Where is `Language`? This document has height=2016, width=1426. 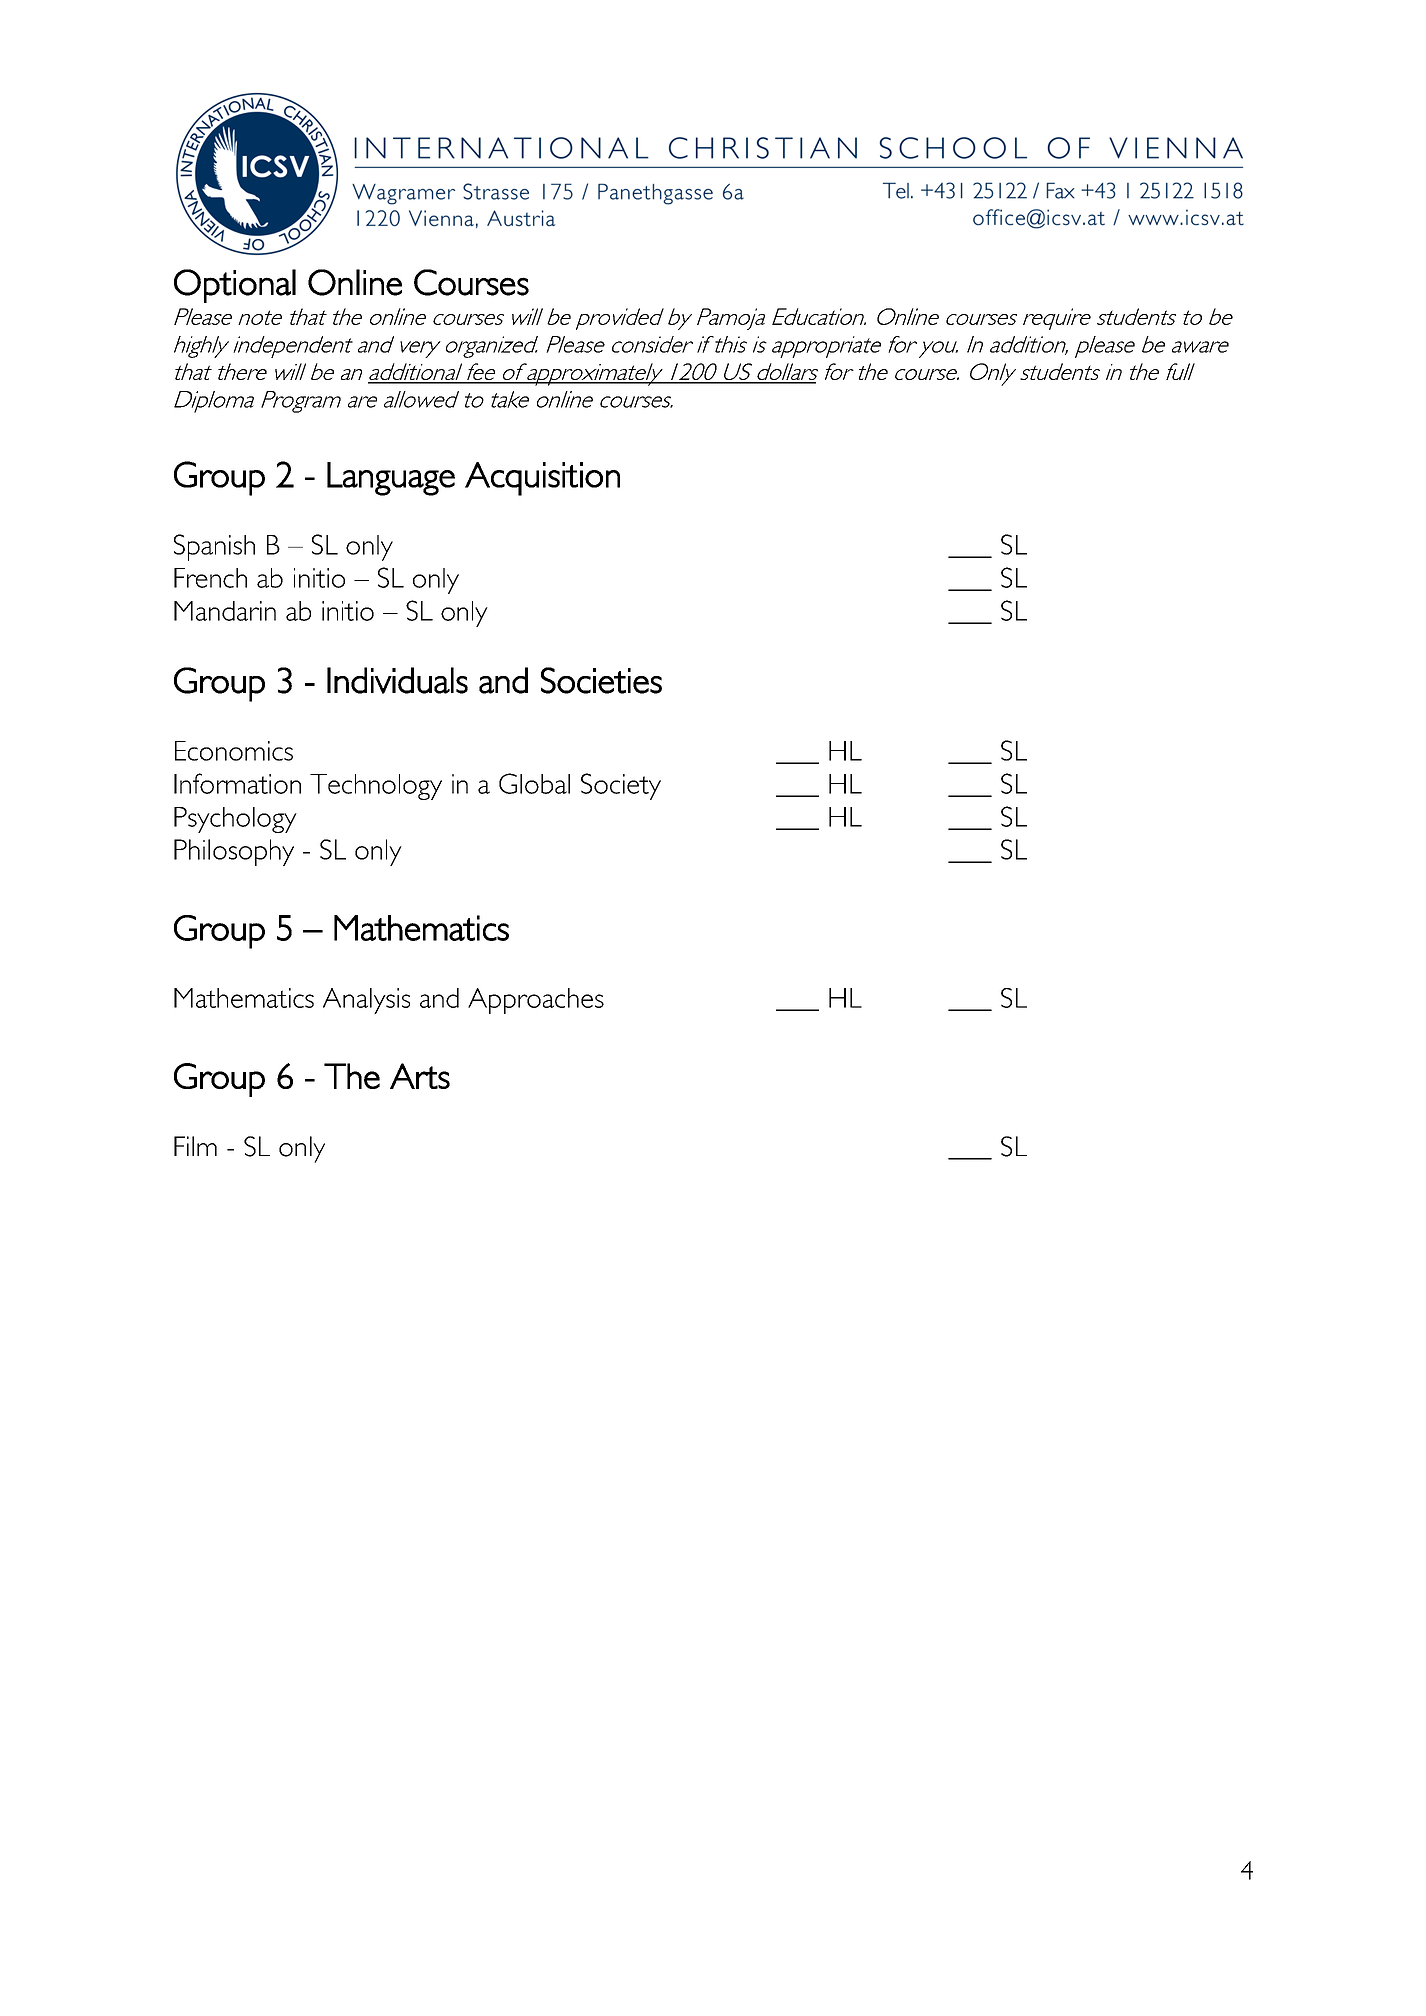 Language is located at coordinates (391, 479).
